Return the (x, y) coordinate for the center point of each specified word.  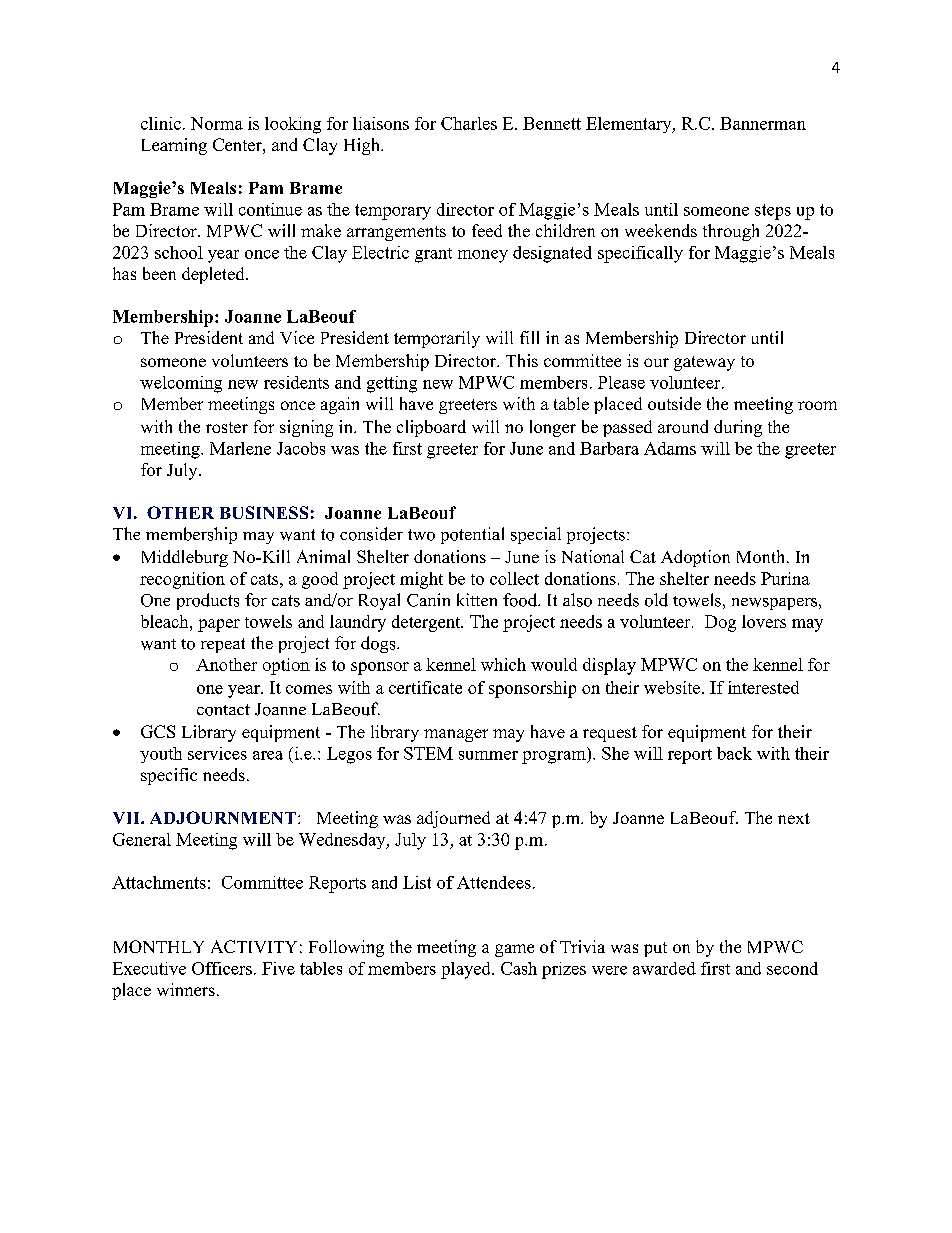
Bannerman (763, 123)
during (738, 428)
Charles (469, 123)
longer (553, 428)
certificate (425, 687)
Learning (174, 146)
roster (227, 427)
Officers (222, 968)
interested (763, 687)
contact (223, 710)
